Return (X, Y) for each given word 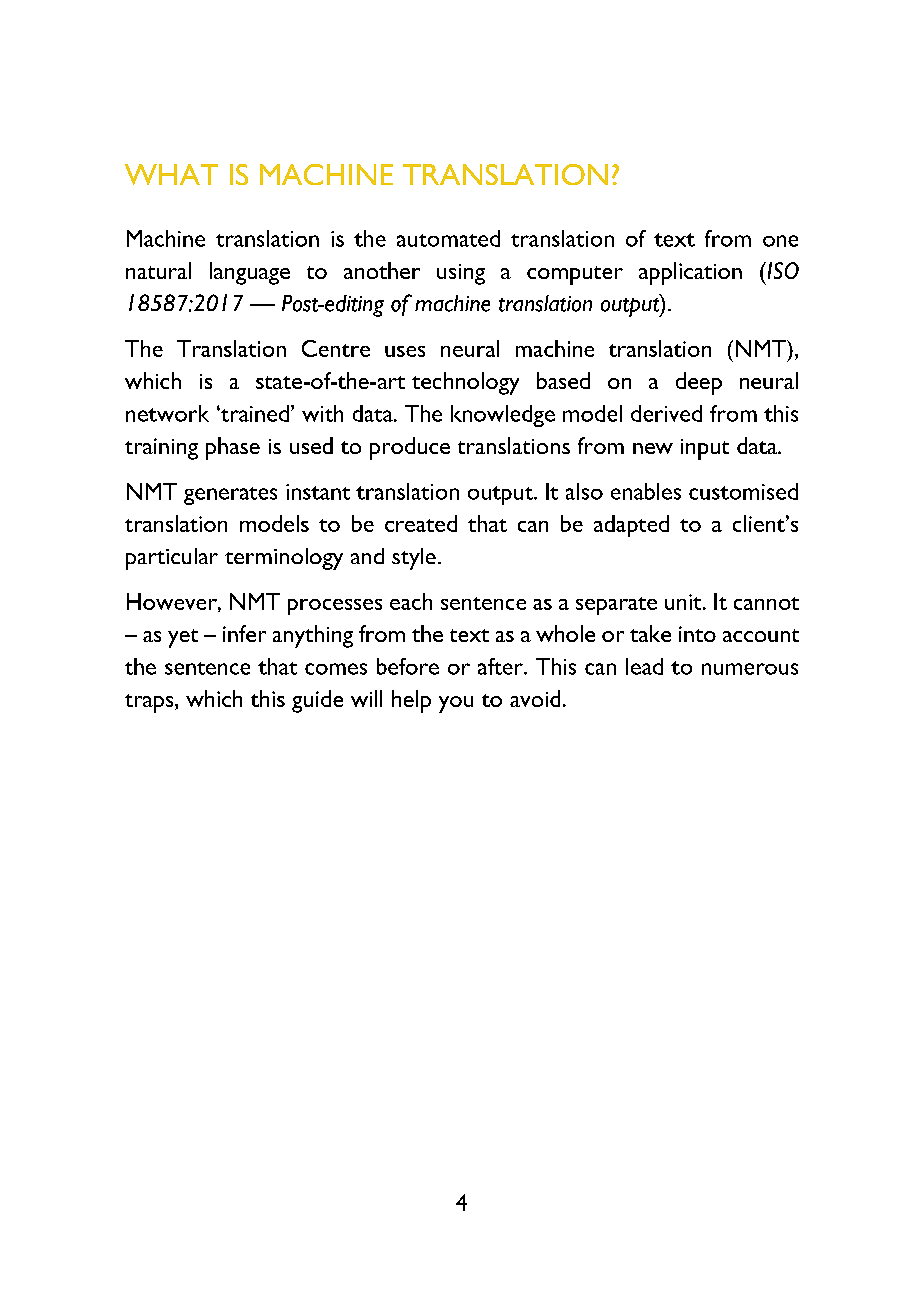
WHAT (171, 174)
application (690, 273)
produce (410, 448)
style (414, 559)
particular (172, 559)
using (461, 274)
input (705, 449)
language (250, 273)
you (456, 704)
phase (233, 448)
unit (684, 602)
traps (150, 703)
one (780, 241)
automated (448, 238)
